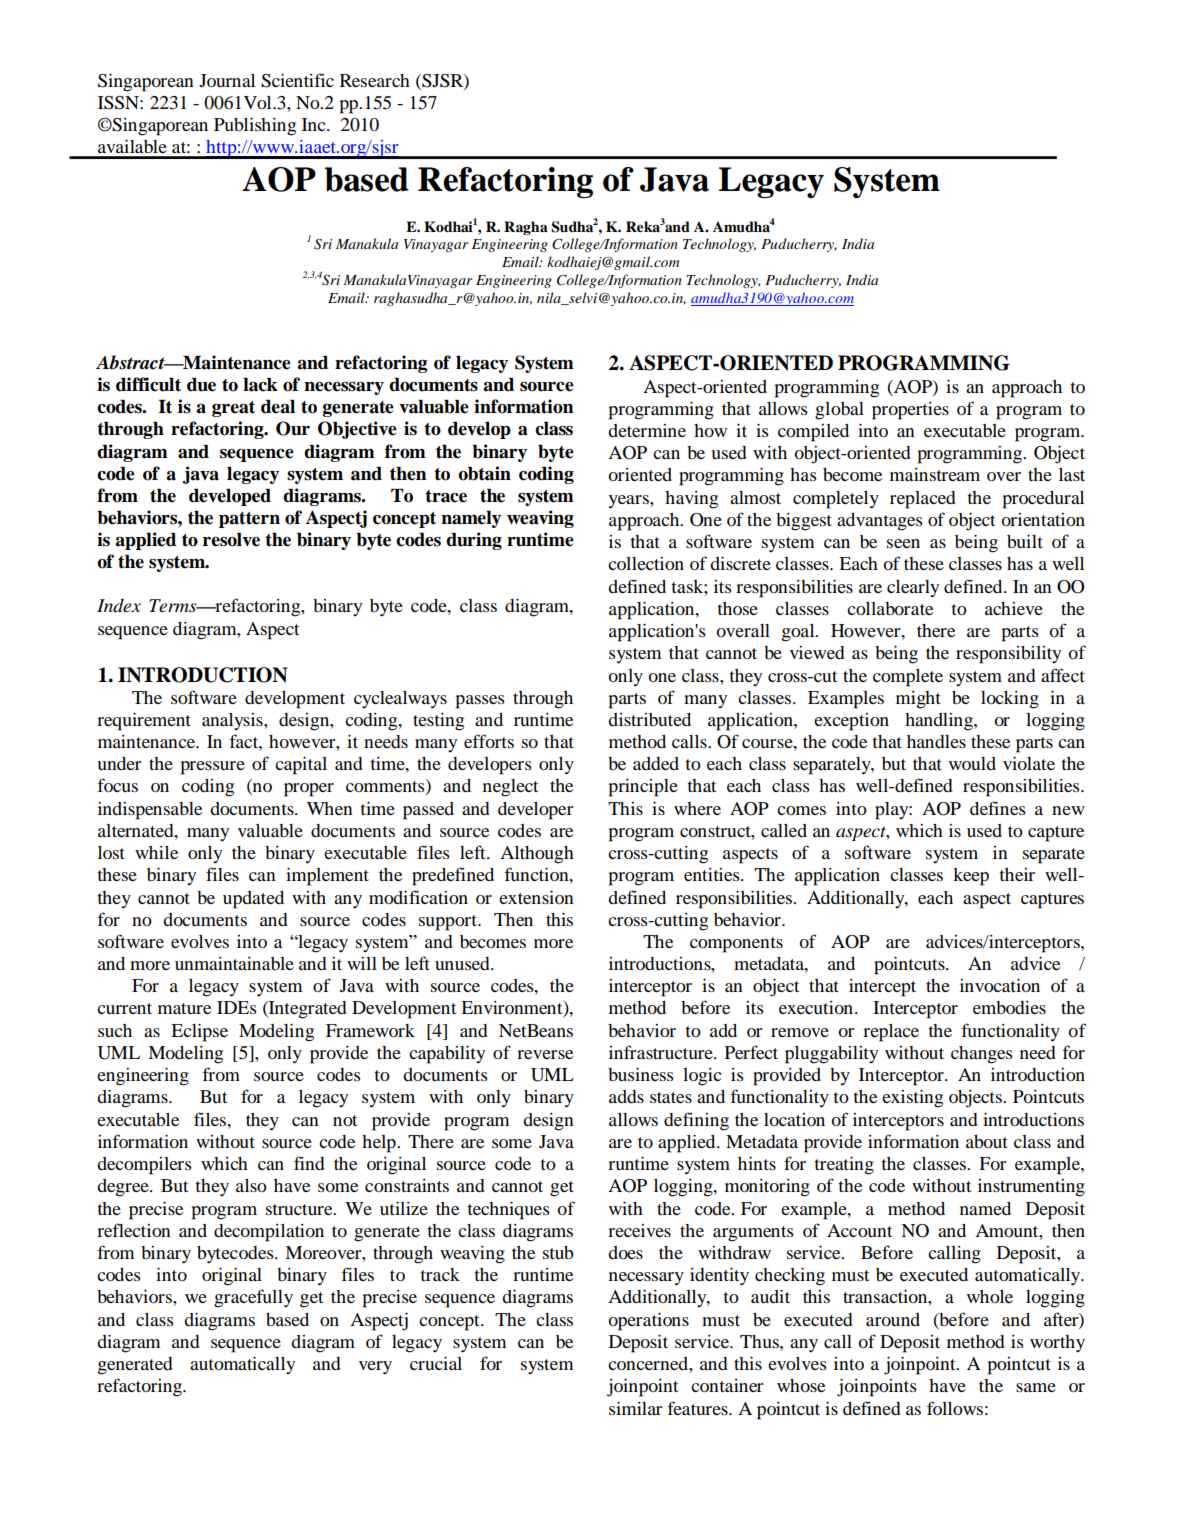 This screenshot has width=1182, height=1530. What do you see at coordinates (629, 502) in the screenshot?
I see `years` at bounding box center [629, 502].
